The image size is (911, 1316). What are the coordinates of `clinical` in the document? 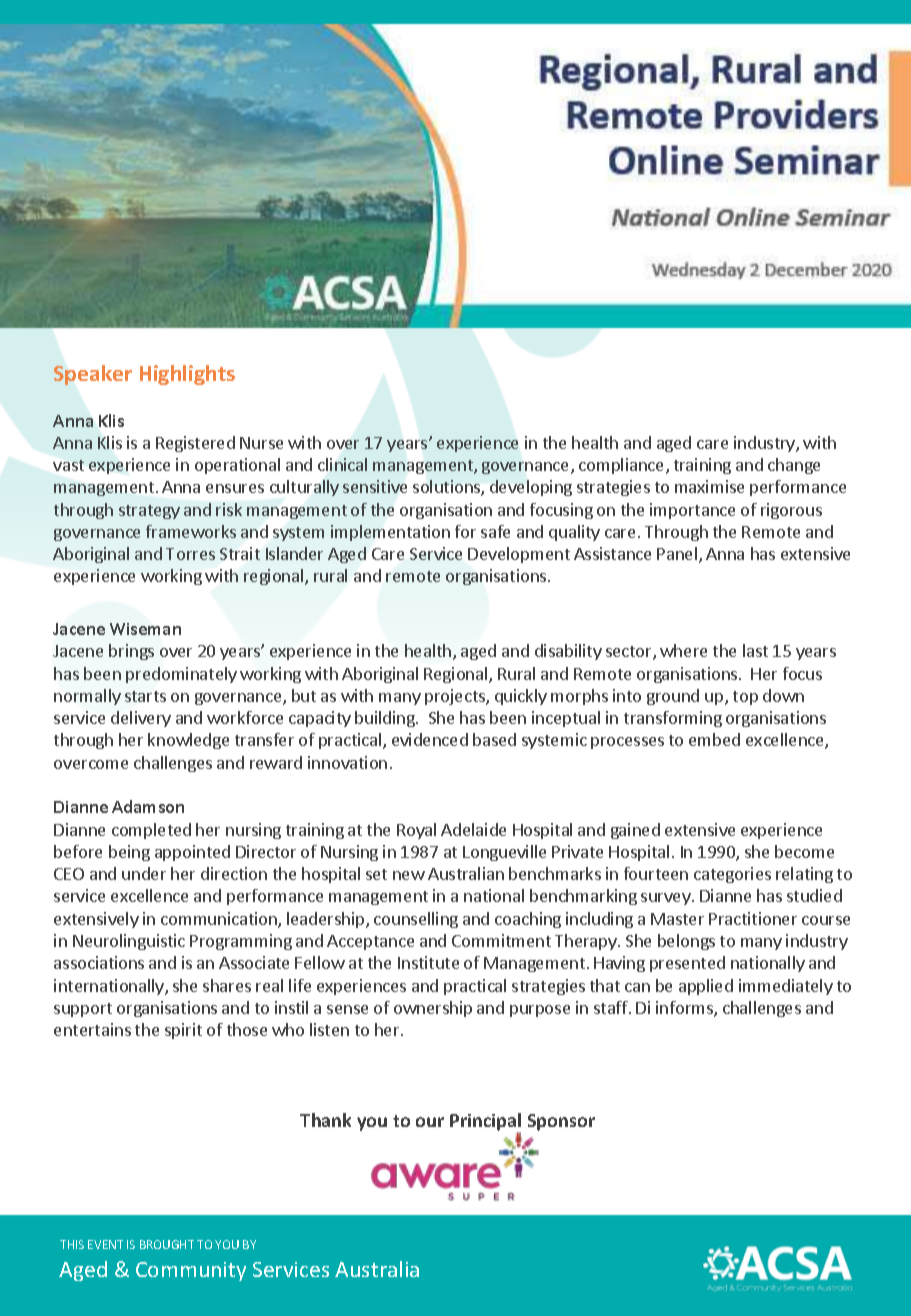 It's located at (342, 464).
